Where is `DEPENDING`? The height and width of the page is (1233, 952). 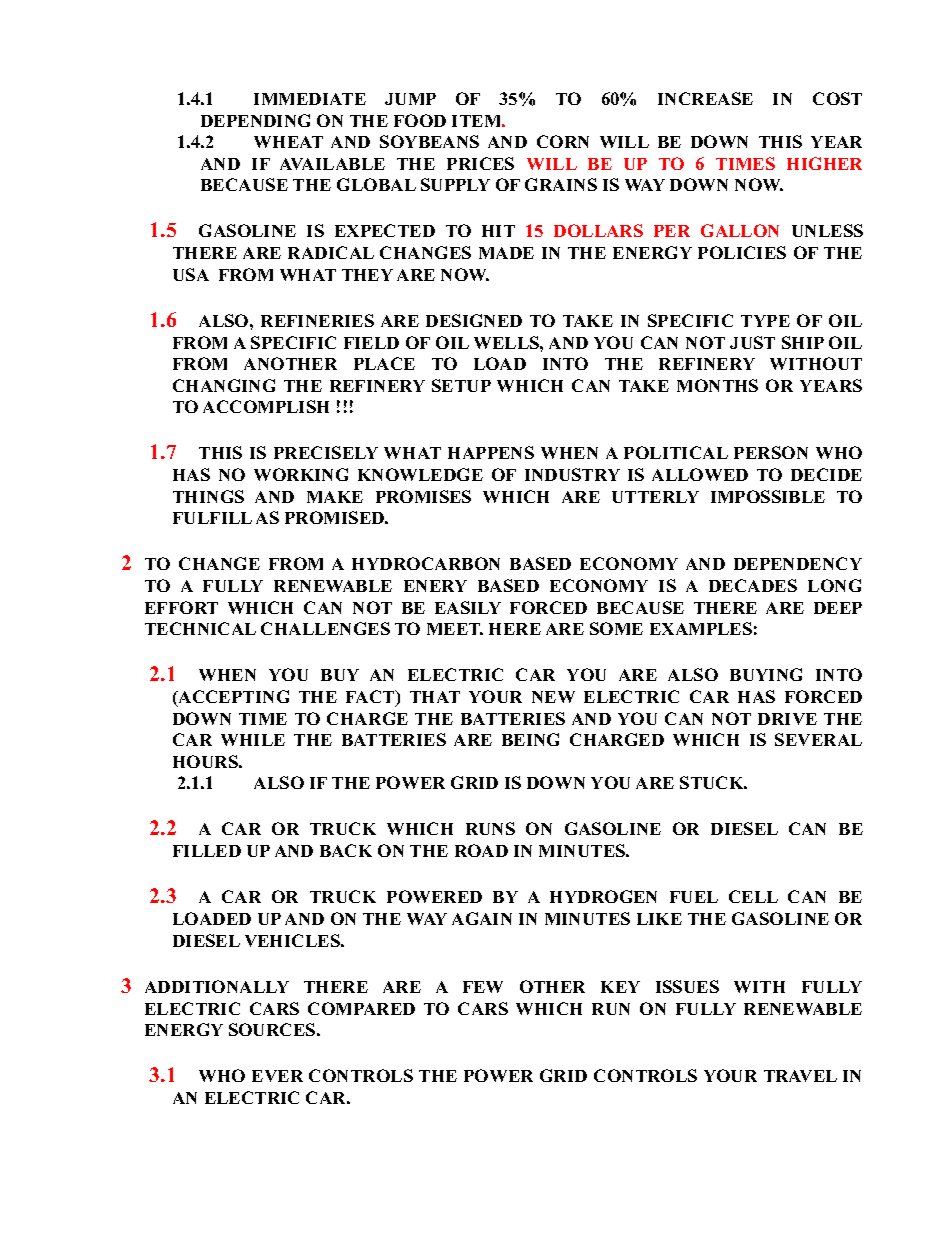
DEPENDING is located at coordinates (255, 120).
